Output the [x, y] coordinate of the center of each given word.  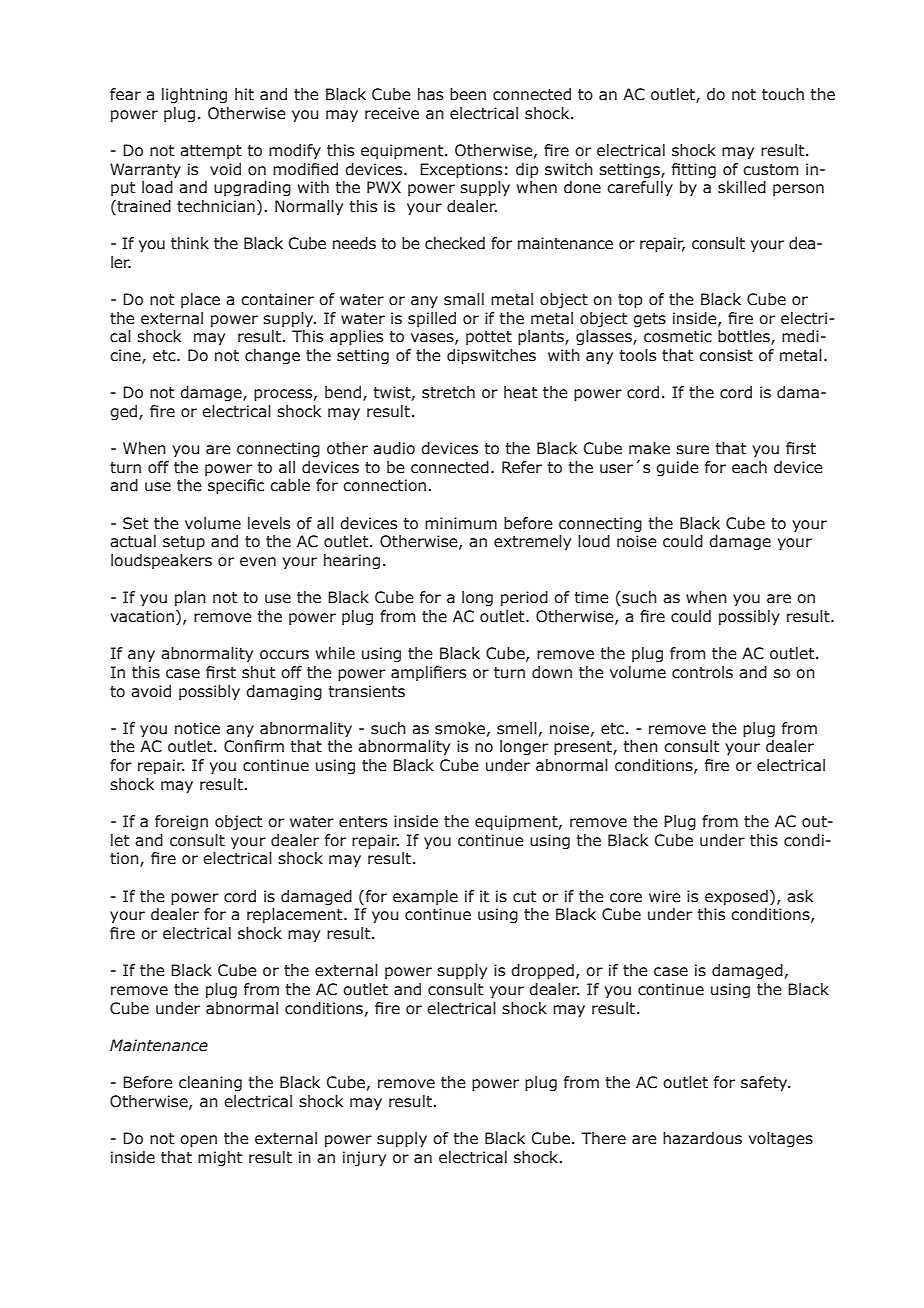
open [198, 1141]
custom [770, 170]
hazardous [702, 1138]
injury [364, 1158]
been [468, 94]
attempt [211, 152]
